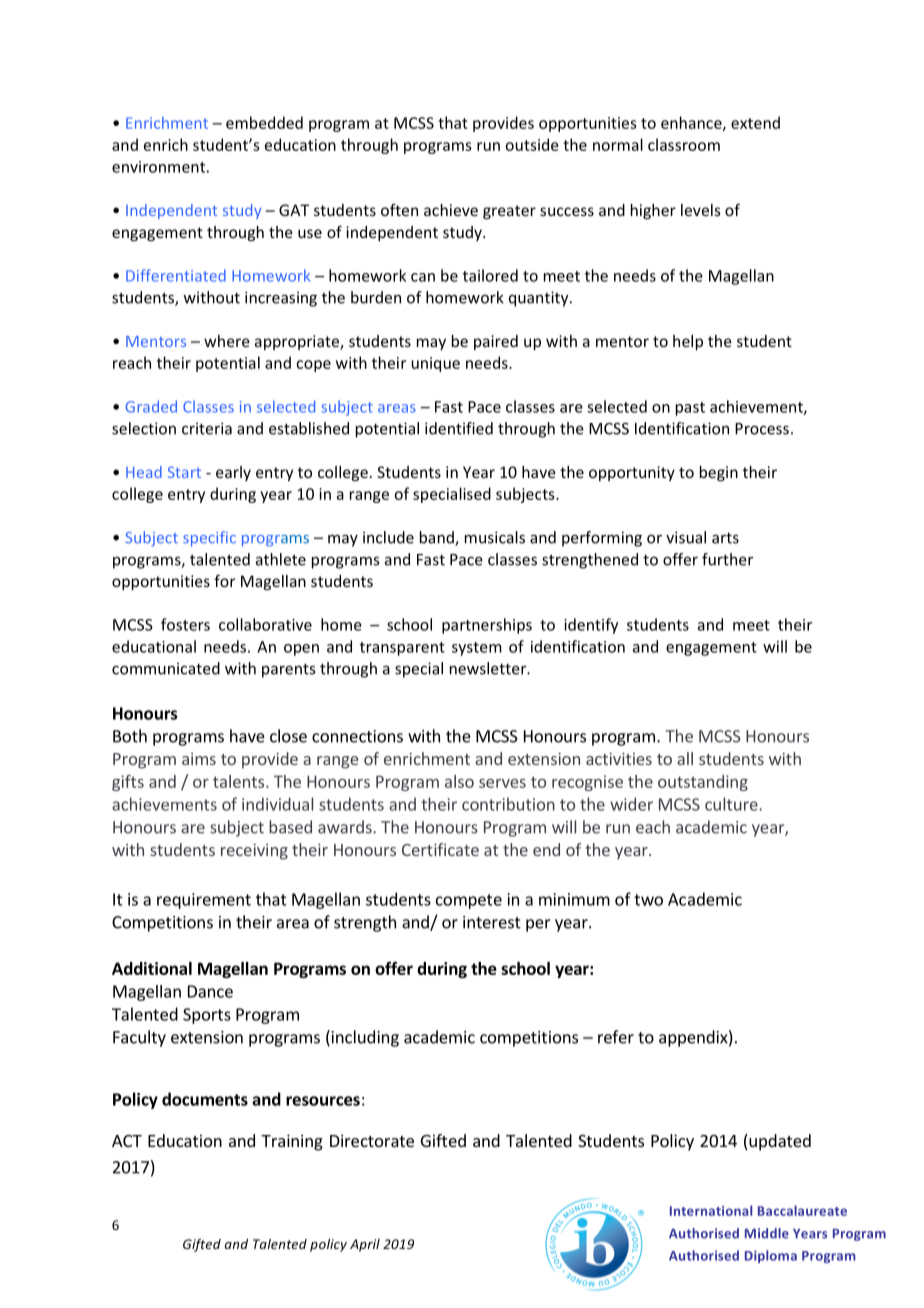 The image size is (924, 1308). Describe the element at coordinates (365, 1245) in the screenshot. I see `April` at that location.
